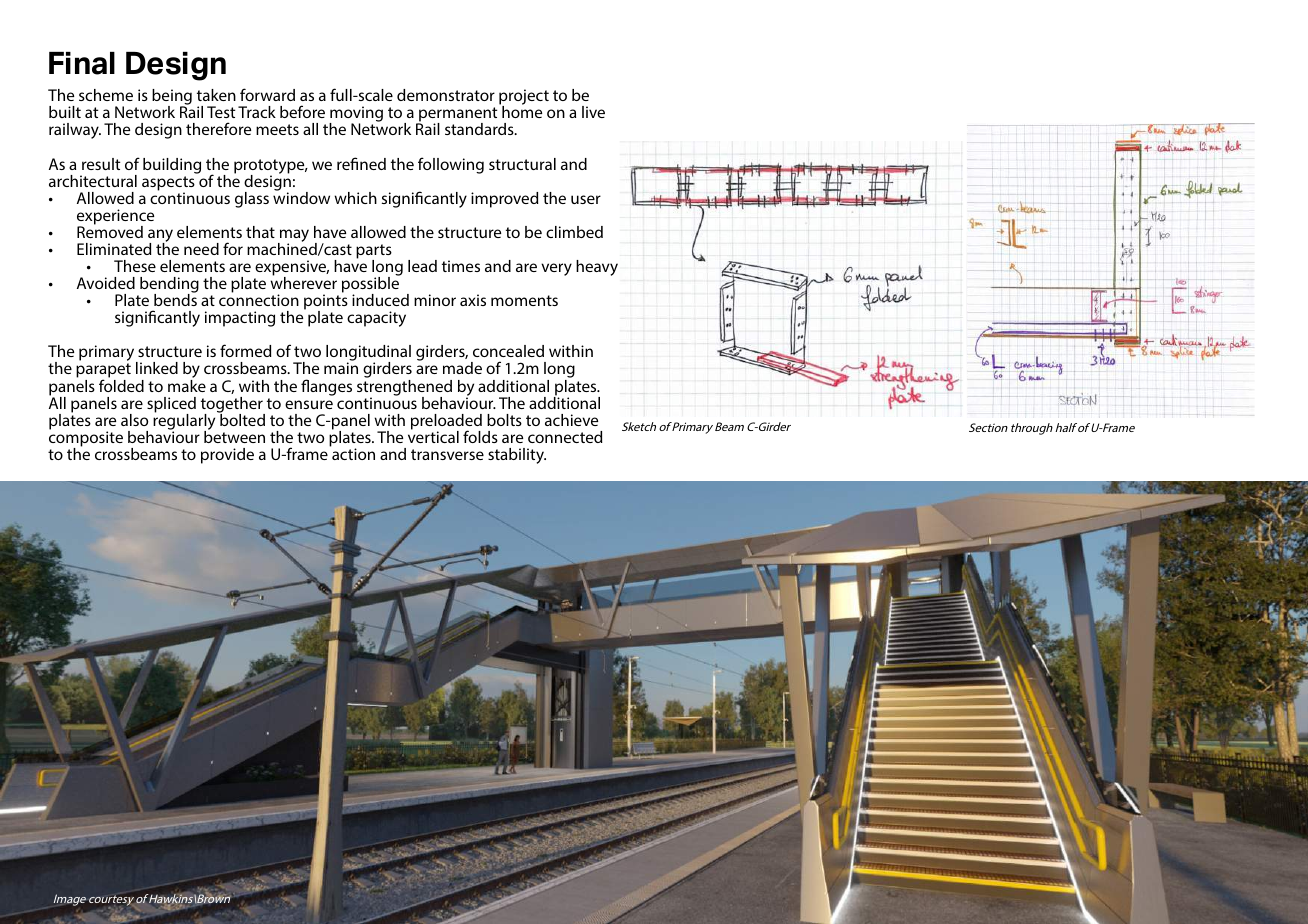  What do you see at coordinates (135, 266) in the document?
I see `These` at bounding box center [135, 266].
